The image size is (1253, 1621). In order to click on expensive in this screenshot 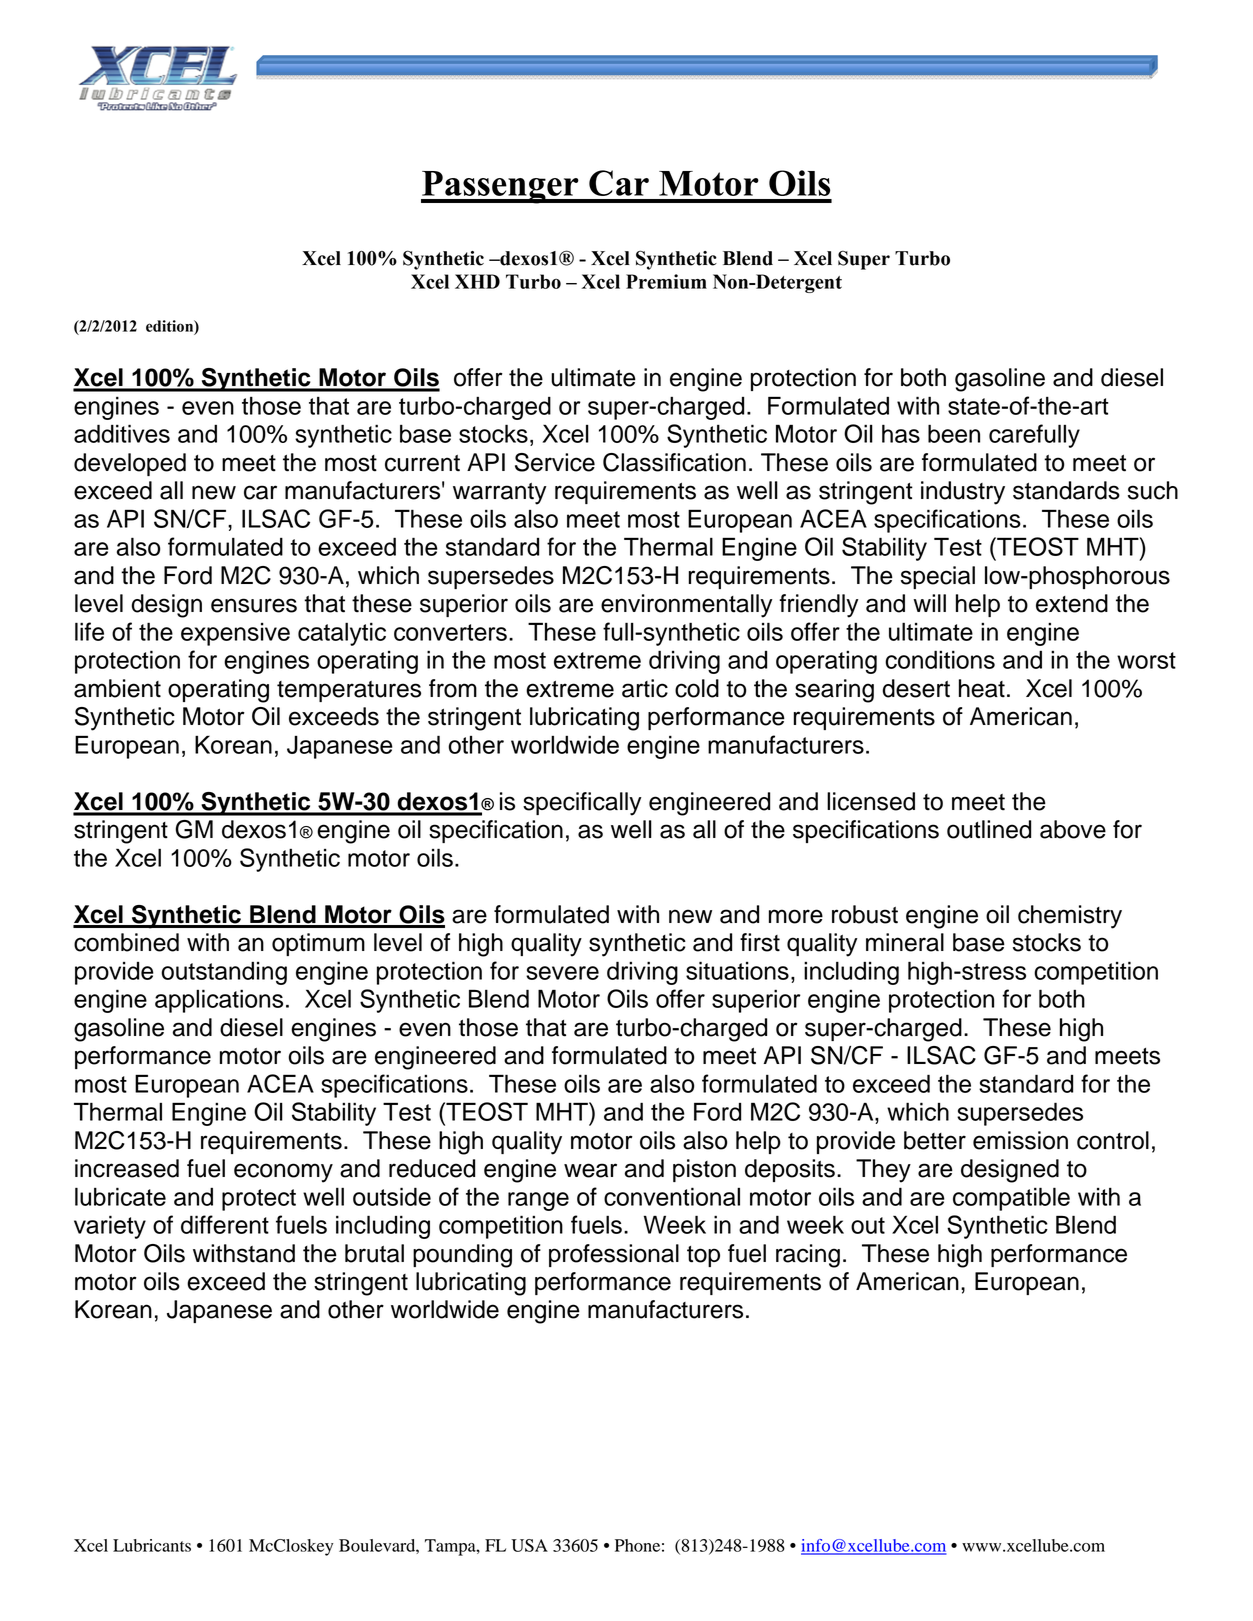, I will do `click(235, 634)`.
